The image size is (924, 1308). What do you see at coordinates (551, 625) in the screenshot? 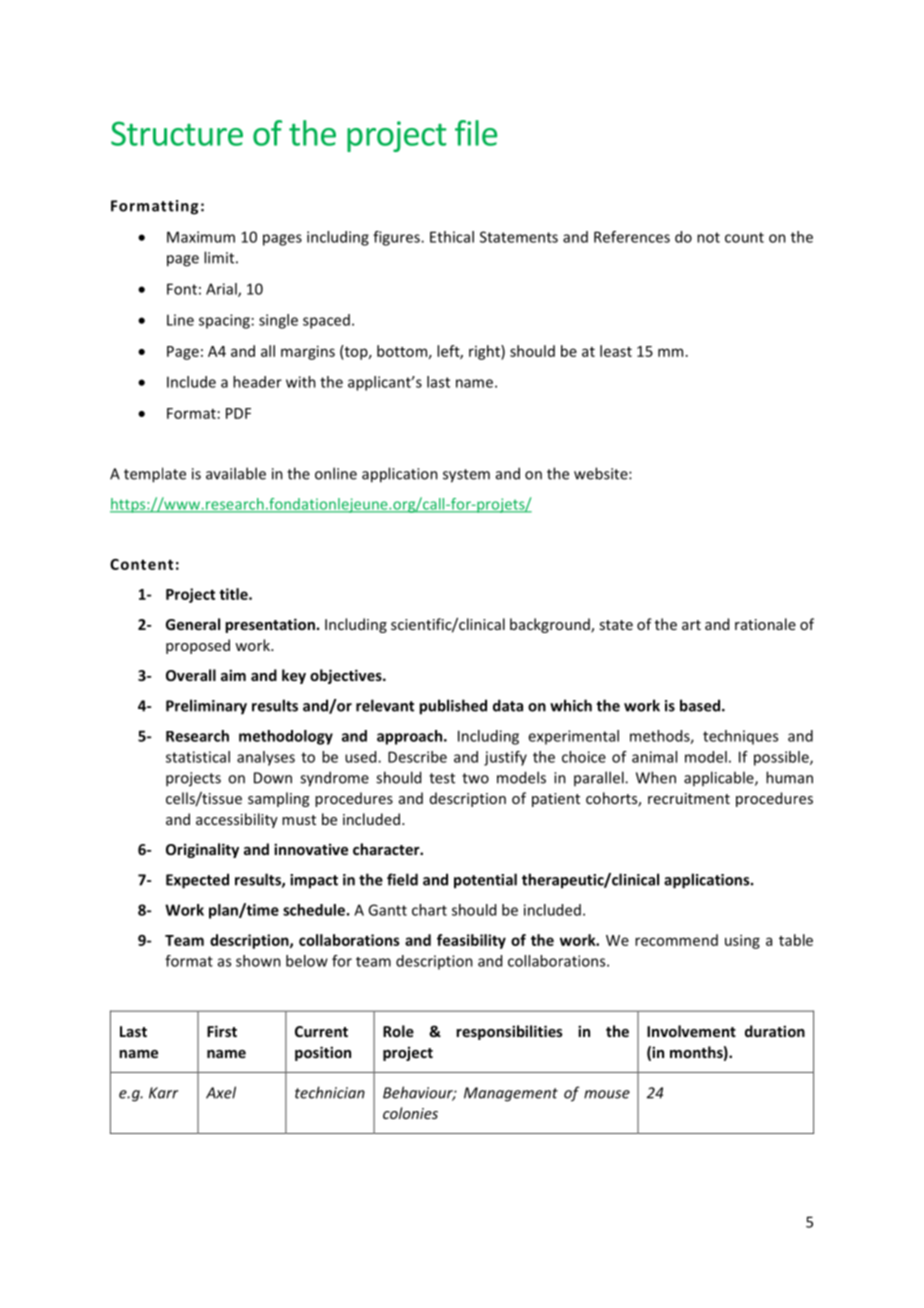
I see `background` at bounding box center [551, 625].
